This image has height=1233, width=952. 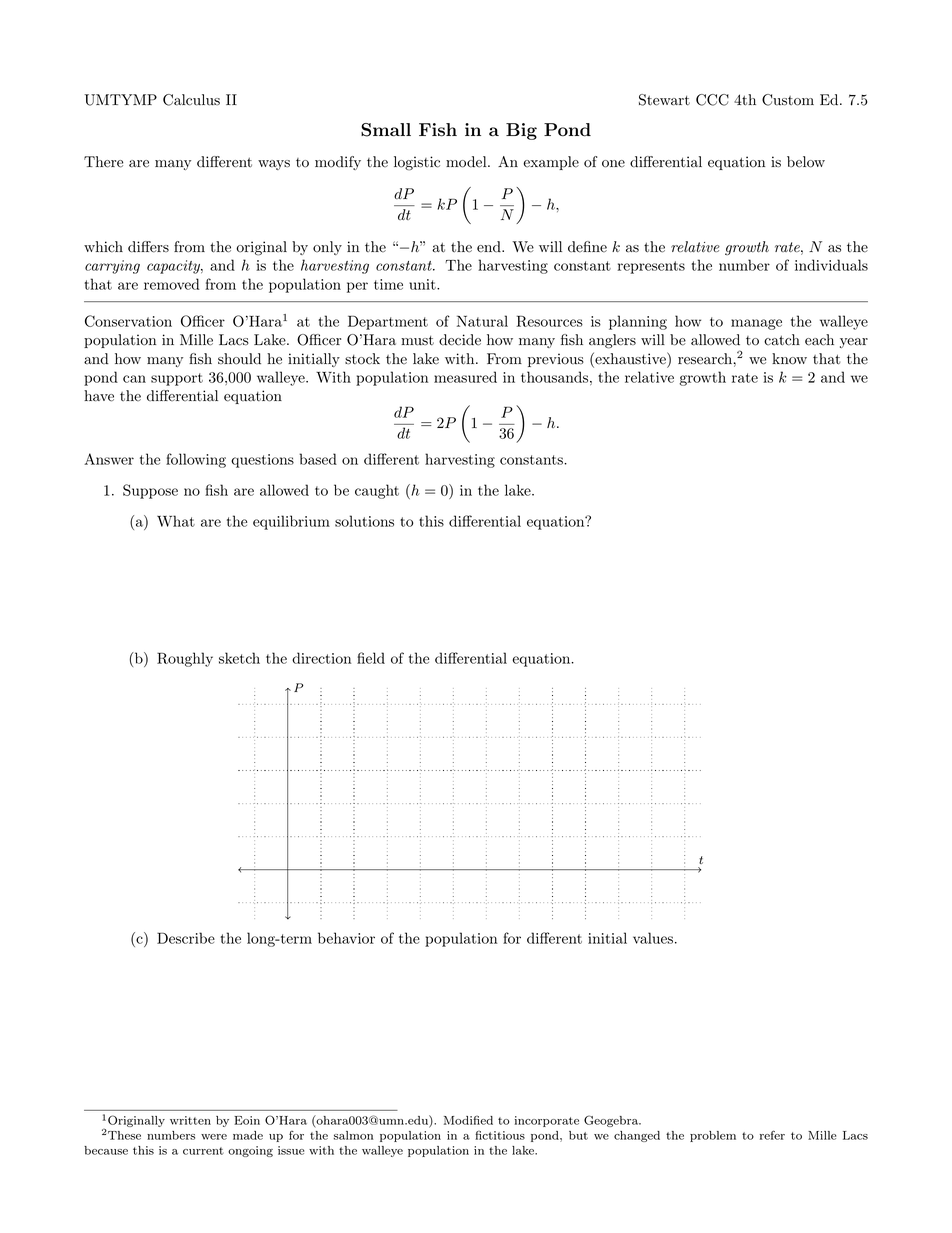 I want to click on Roughly, so click(x=185, y=659).
